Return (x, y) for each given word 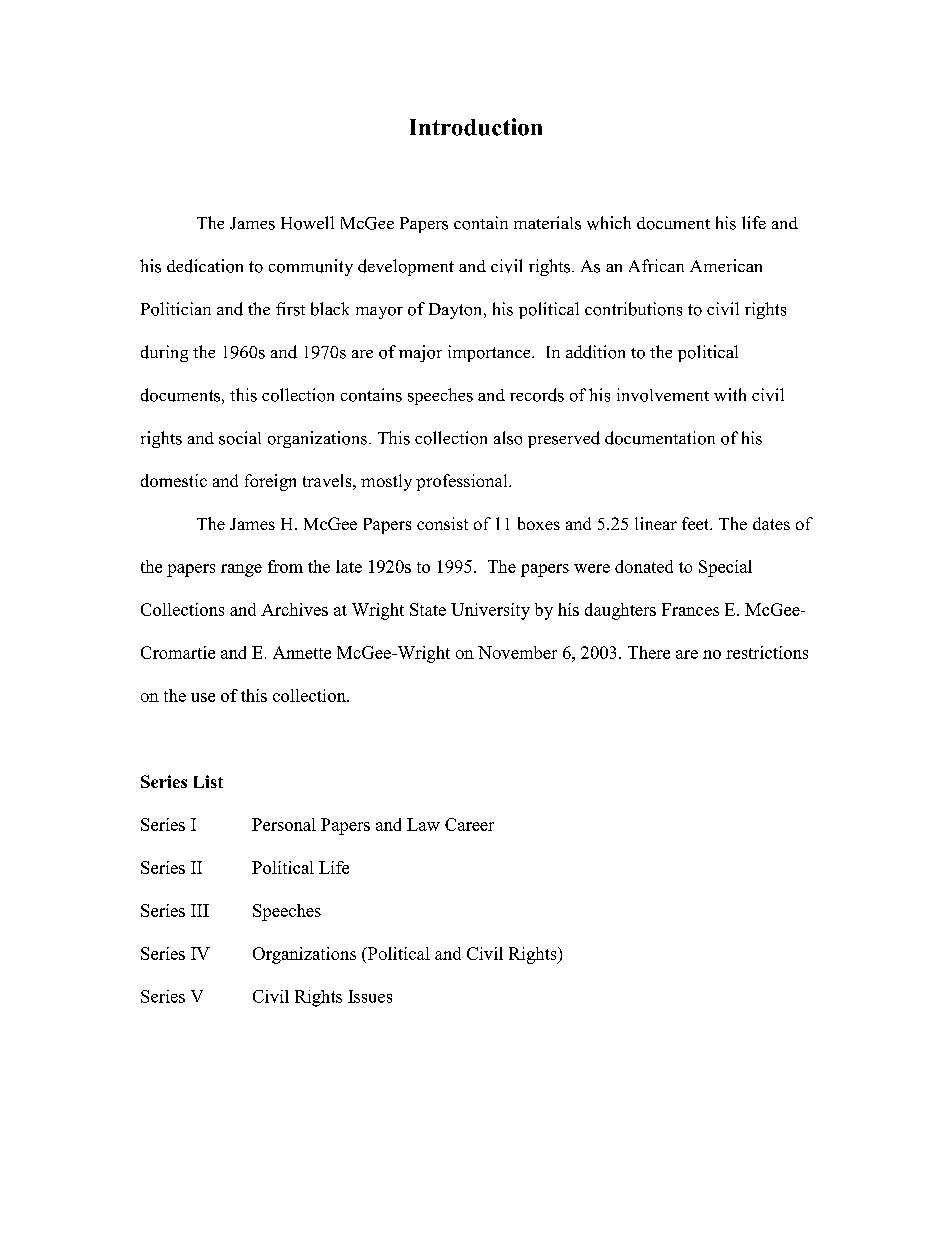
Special (725, 568)
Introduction (476, 127)
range (241, 570)
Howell (307, 223)
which (609, 223)
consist (442, 523)
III (200, 910)
